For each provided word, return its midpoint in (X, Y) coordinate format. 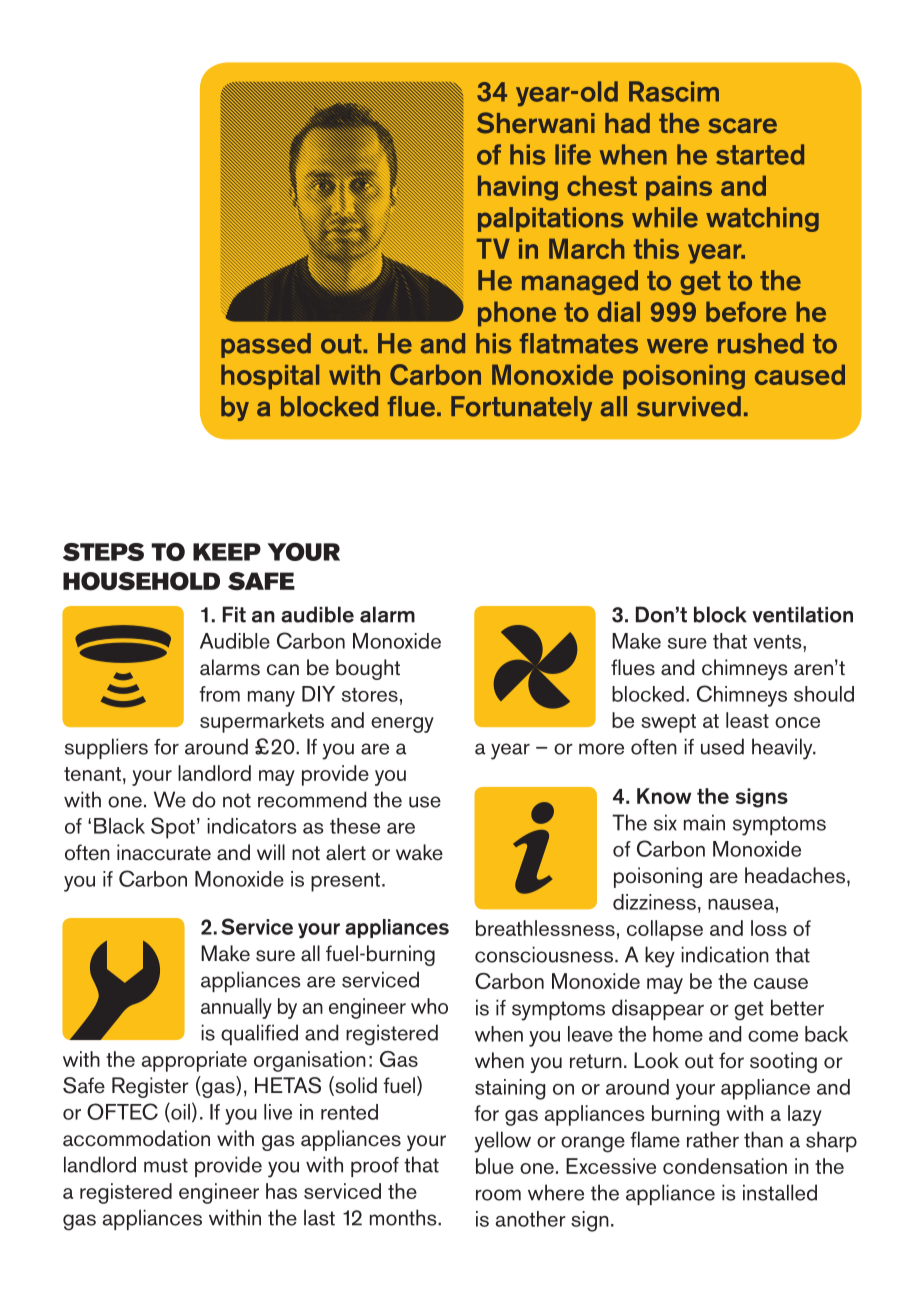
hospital (270, 377)
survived (689, 406)
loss (769, 928)
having (518, 188)
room (498, 1195)
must (166, 1165)
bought (368, 669)
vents (778, 642)
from (220, 694)
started (760, 154)
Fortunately (521, 408)
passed (266, 345)
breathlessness (545, 928)
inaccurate (164, 852)
